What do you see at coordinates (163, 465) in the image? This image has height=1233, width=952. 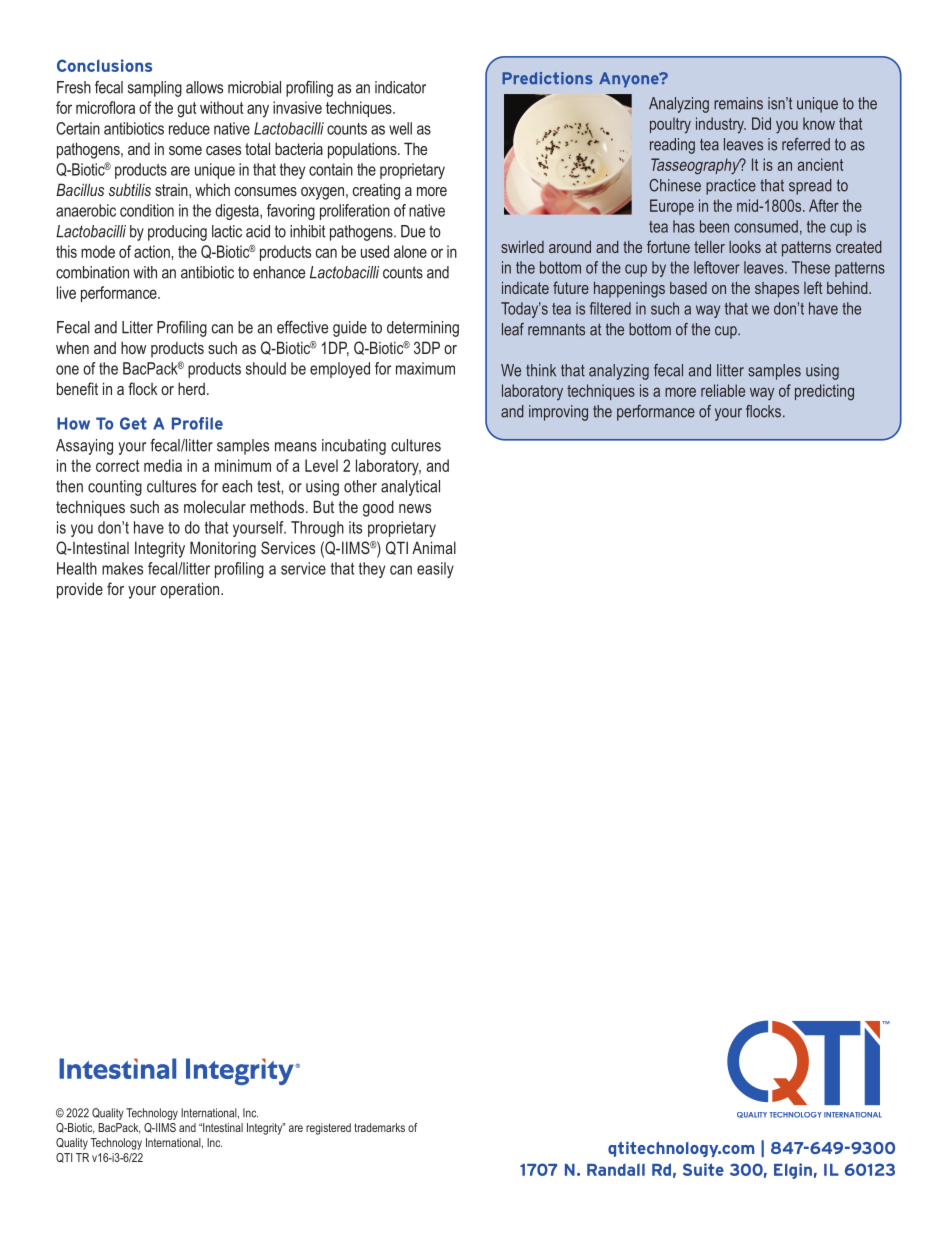 I see `media` at bounding box center [163, 465].
